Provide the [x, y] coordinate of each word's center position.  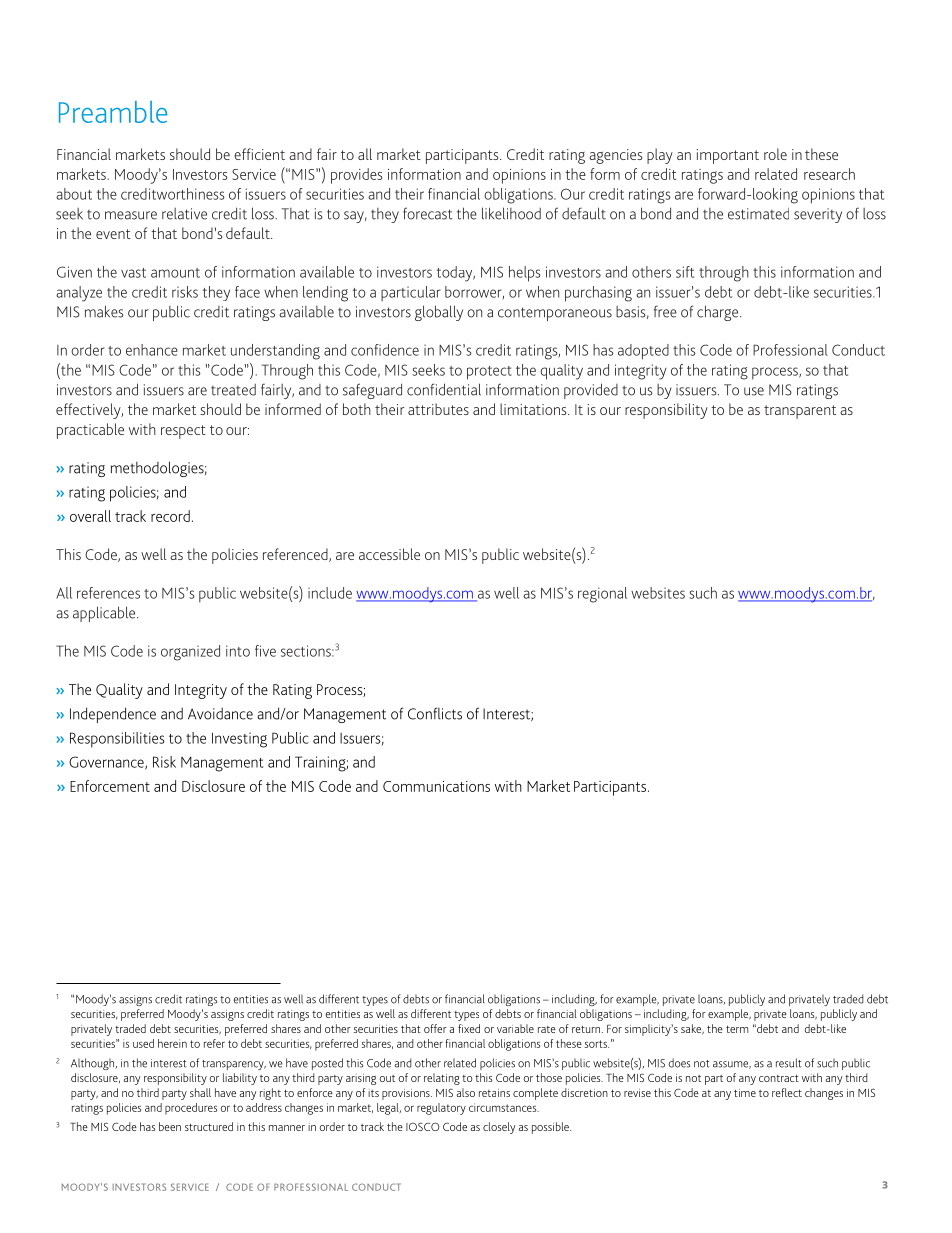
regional [602, 595]
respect [183, 432]
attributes [438, 409]
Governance [107, 763]
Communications [436, 786]
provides [357, 176]
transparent [800, 412]
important [727, 156]
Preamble [113, 112]
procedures [191, 1109]
